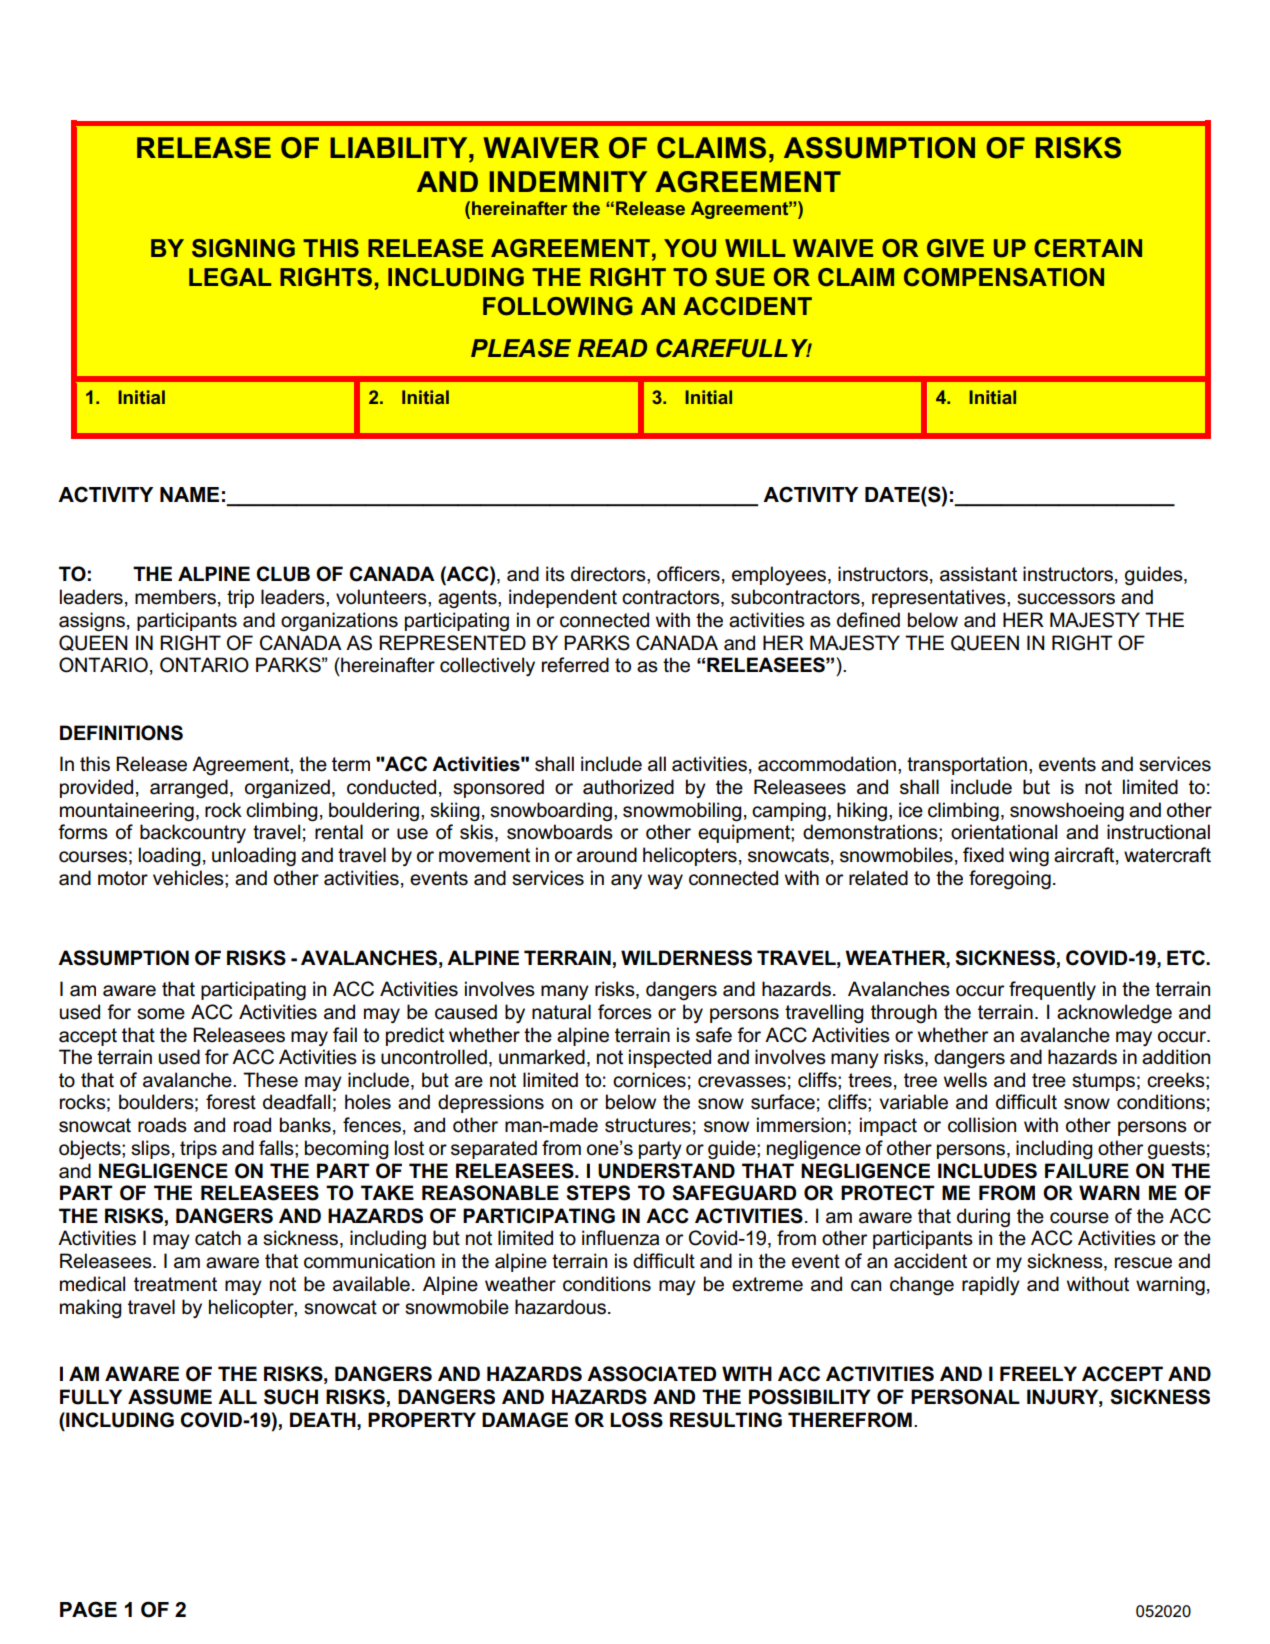  Describe the element at coordinates (665, 881) in the screenshot. I see `way` at that location.
